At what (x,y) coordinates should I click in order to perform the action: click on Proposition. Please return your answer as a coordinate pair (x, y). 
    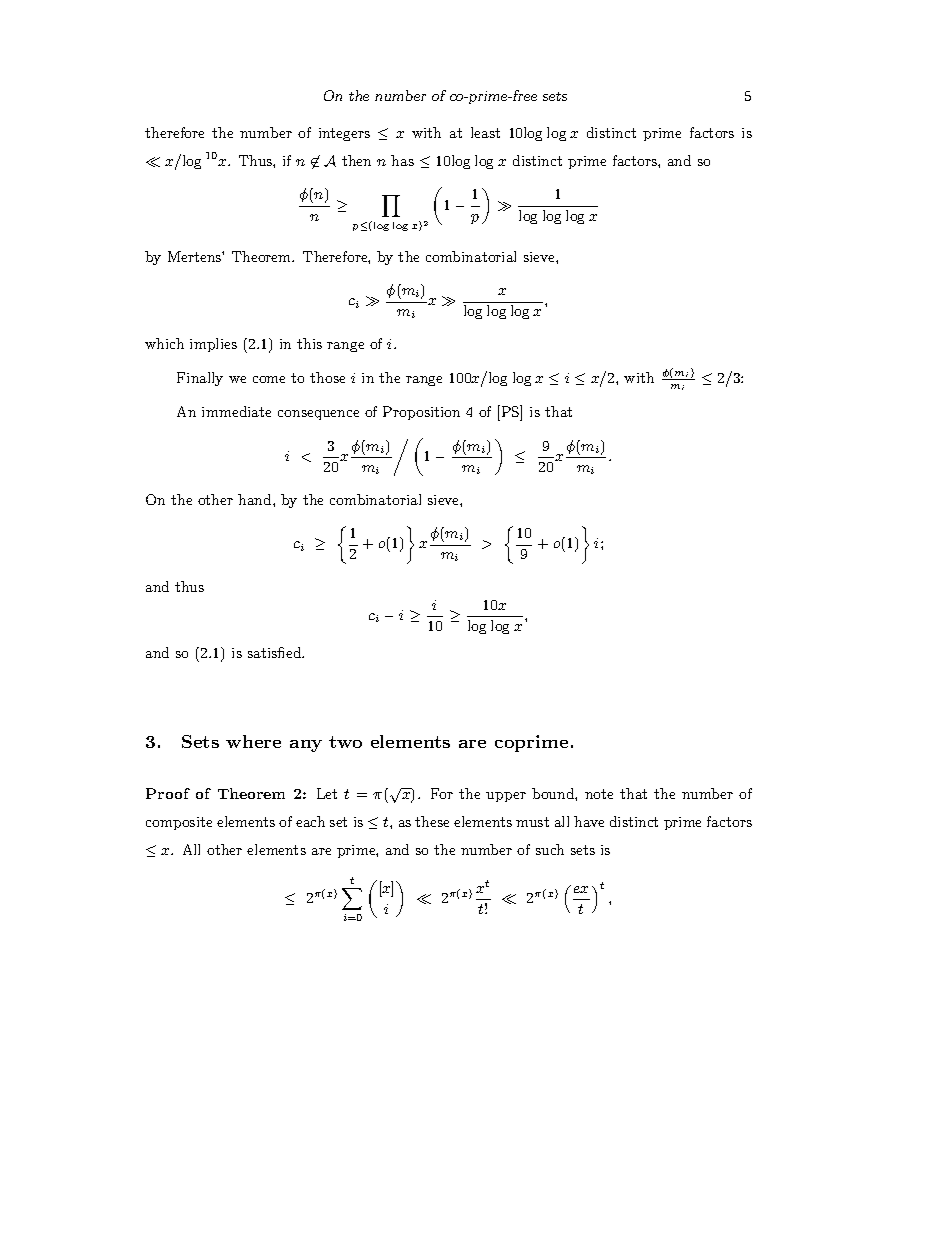
    Looking at the image, I should click on (421, 413).
